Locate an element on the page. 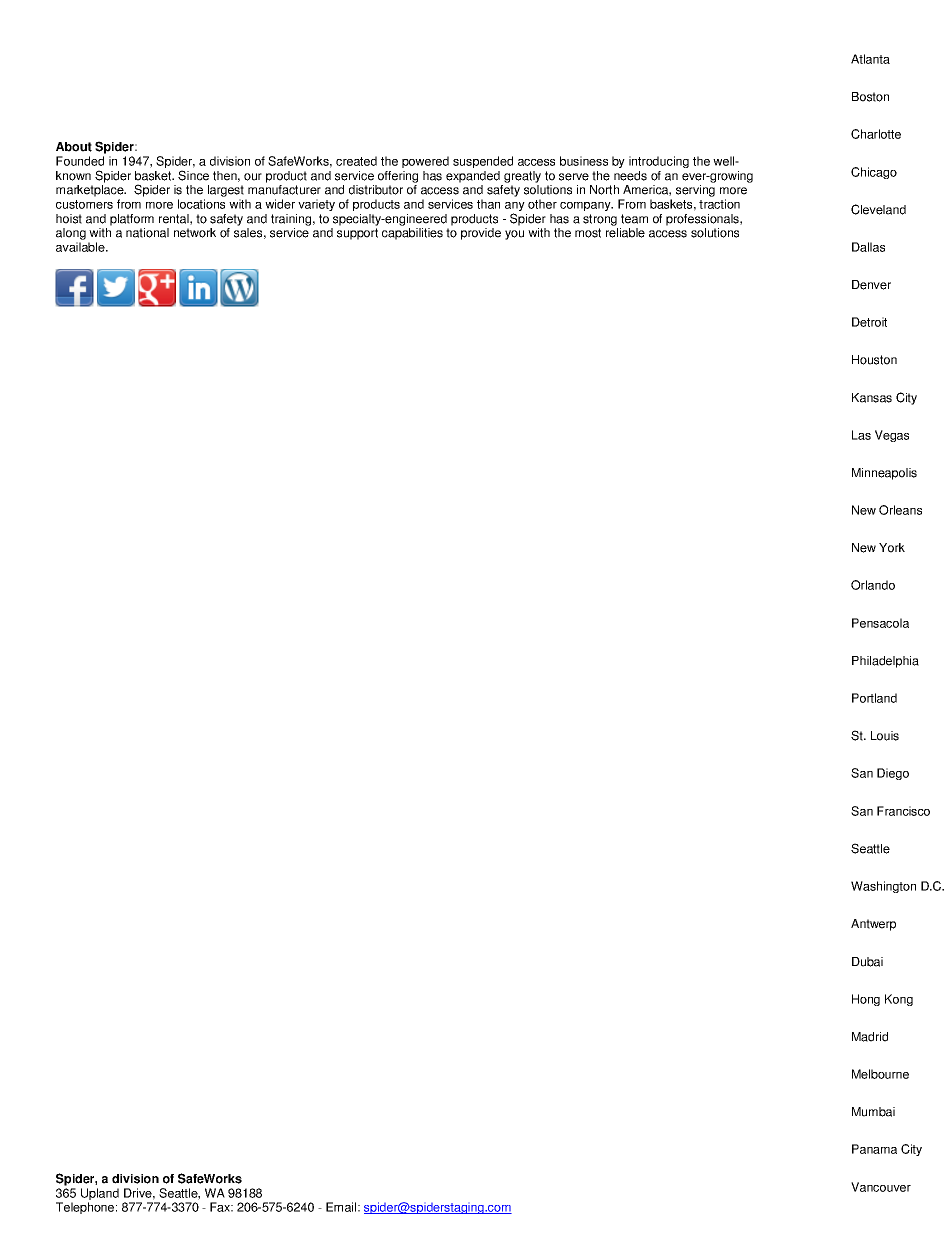 This image has height=1233, width=952. Antwerp is located at coordinates (873, 925).
